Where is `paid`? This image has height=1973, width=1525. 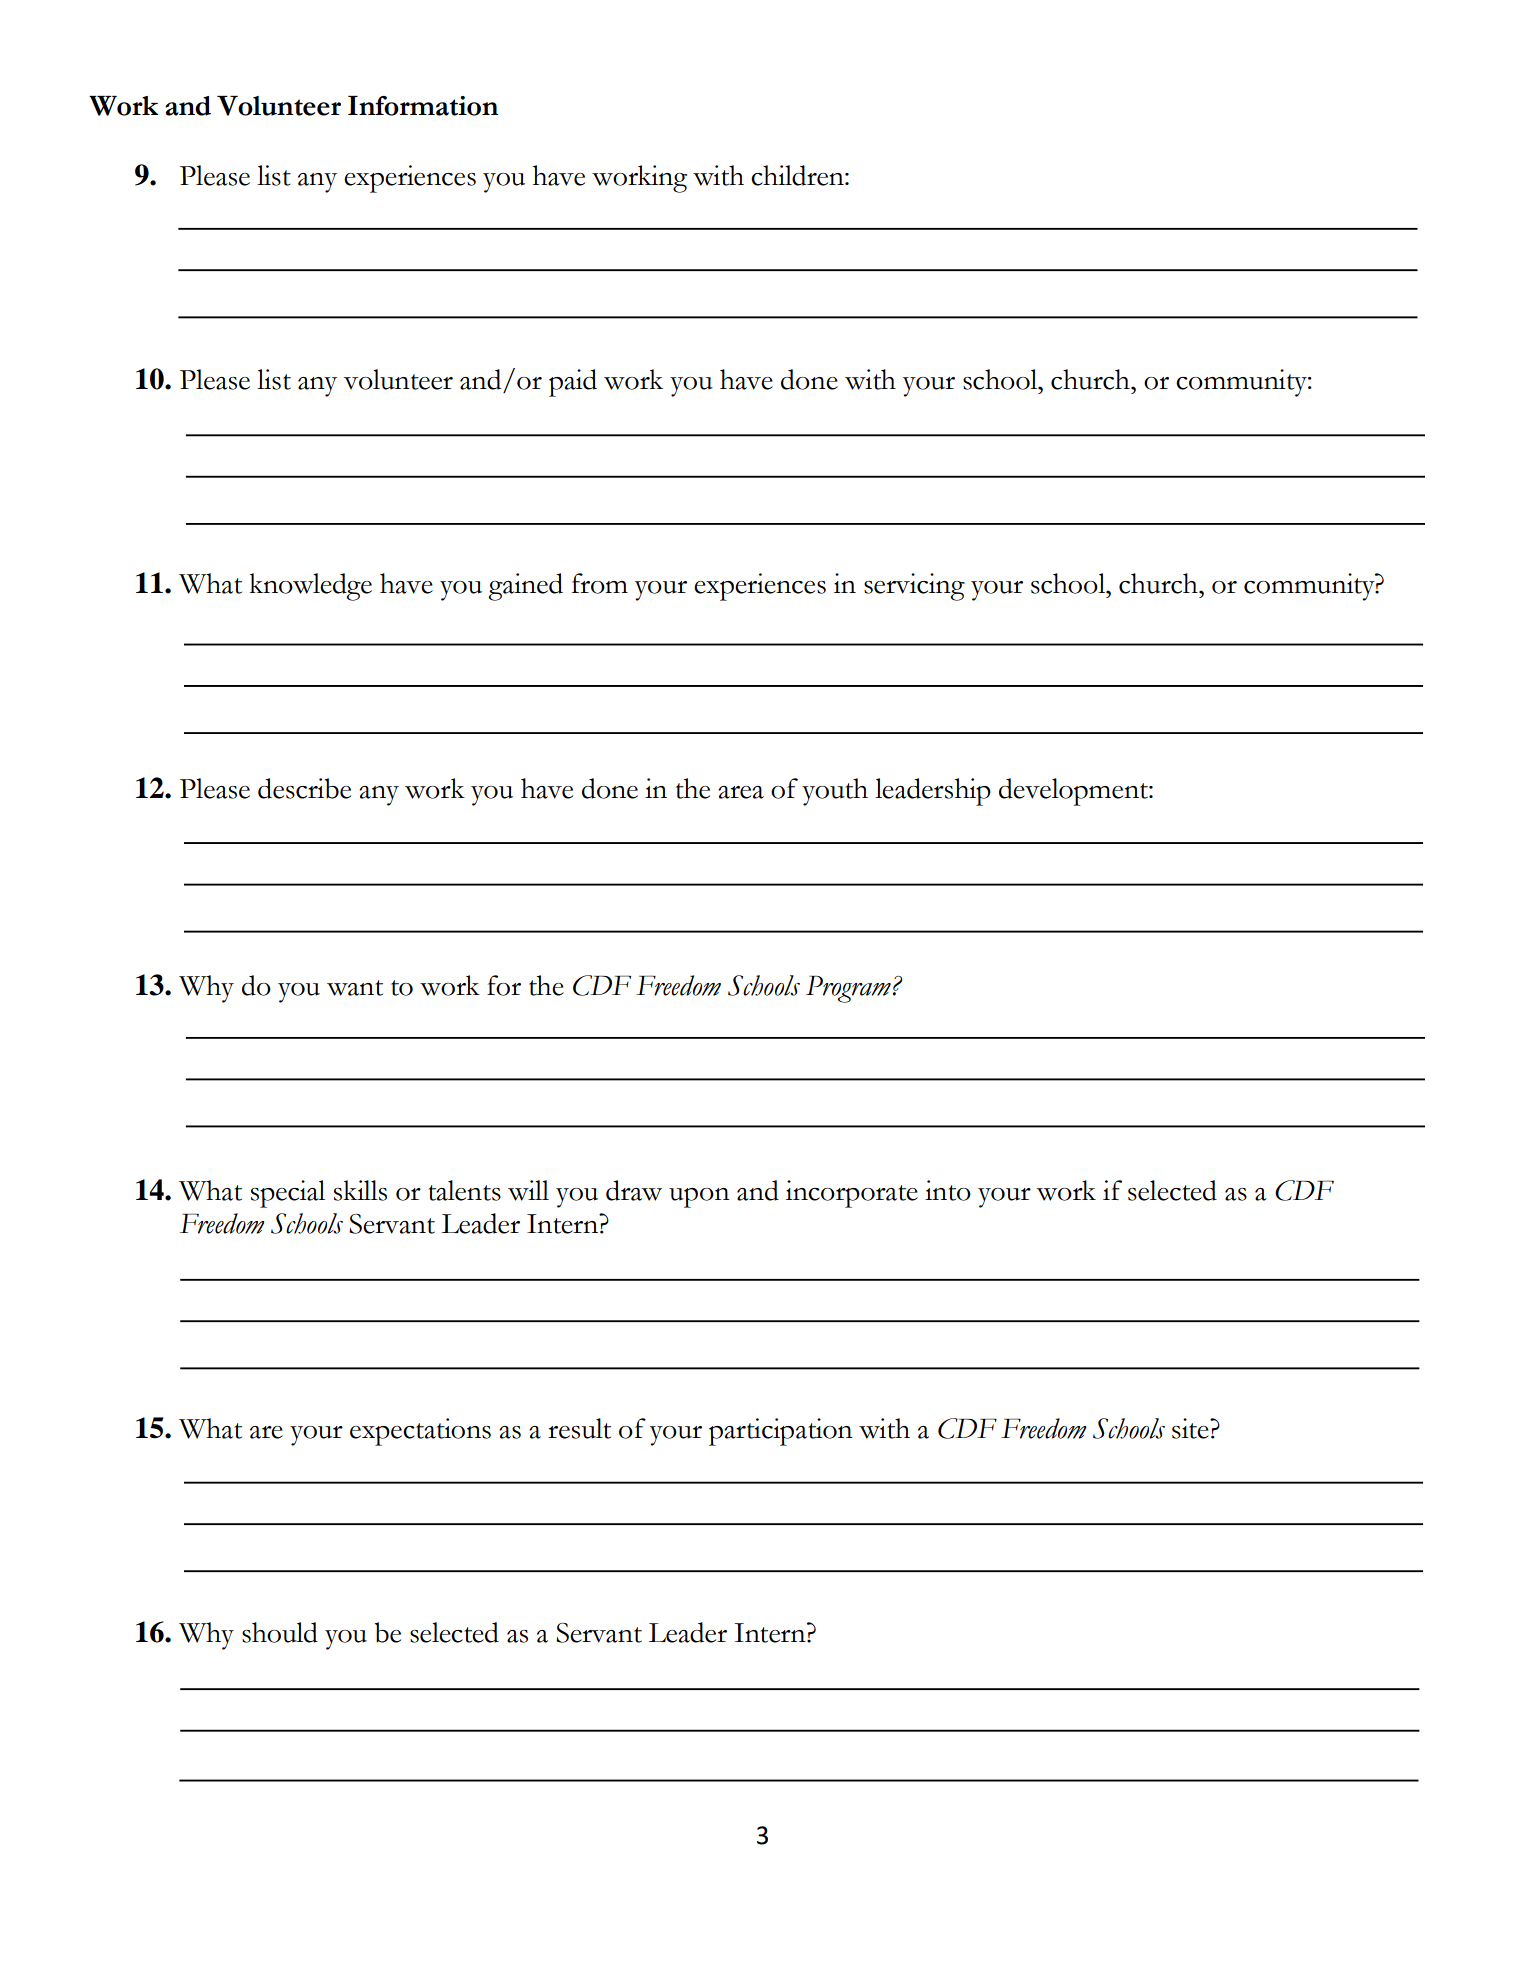 paid is located at coordinates (573, 383).
